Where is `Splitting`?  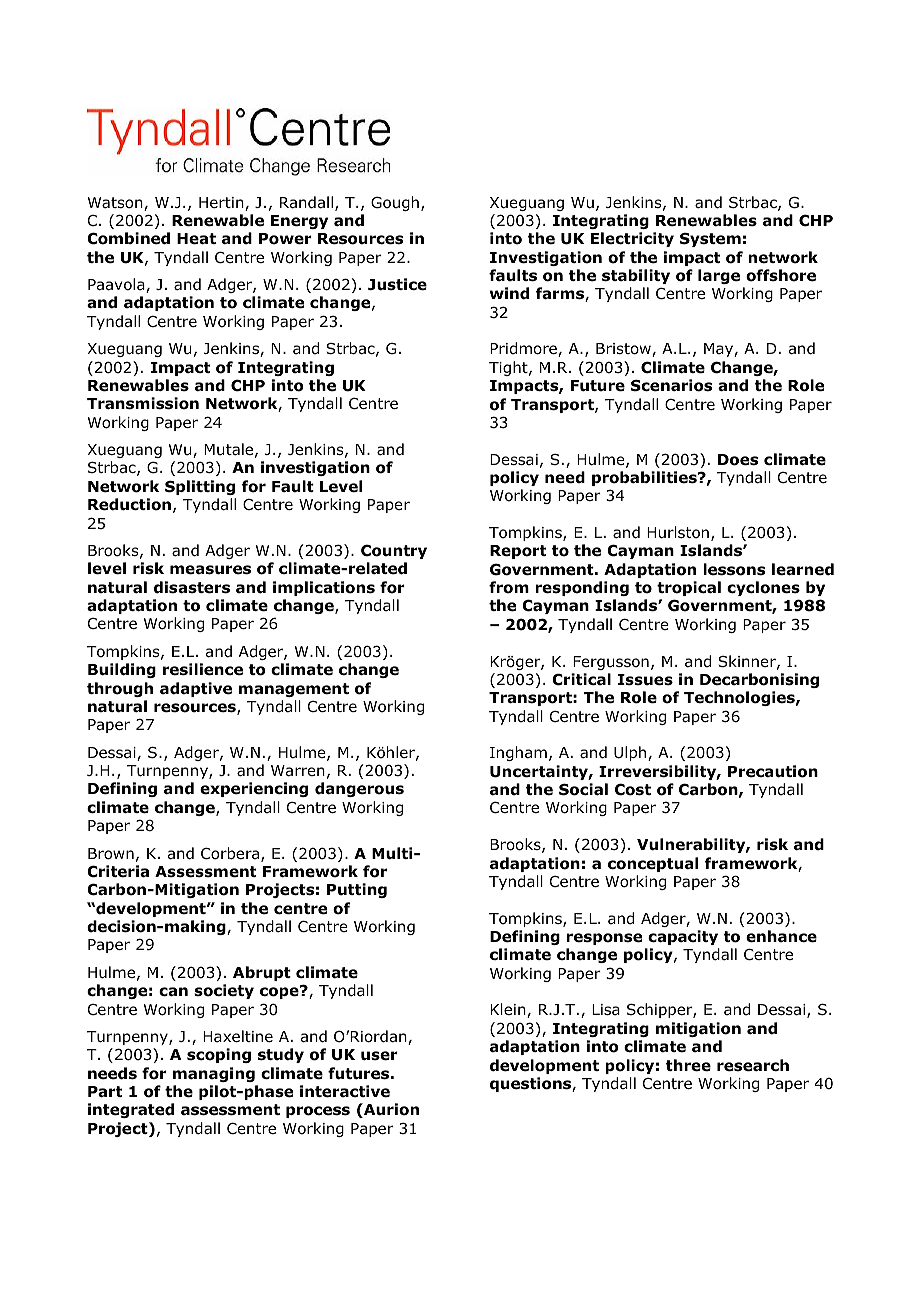
Splitting is located at coordinates (200, 487).
